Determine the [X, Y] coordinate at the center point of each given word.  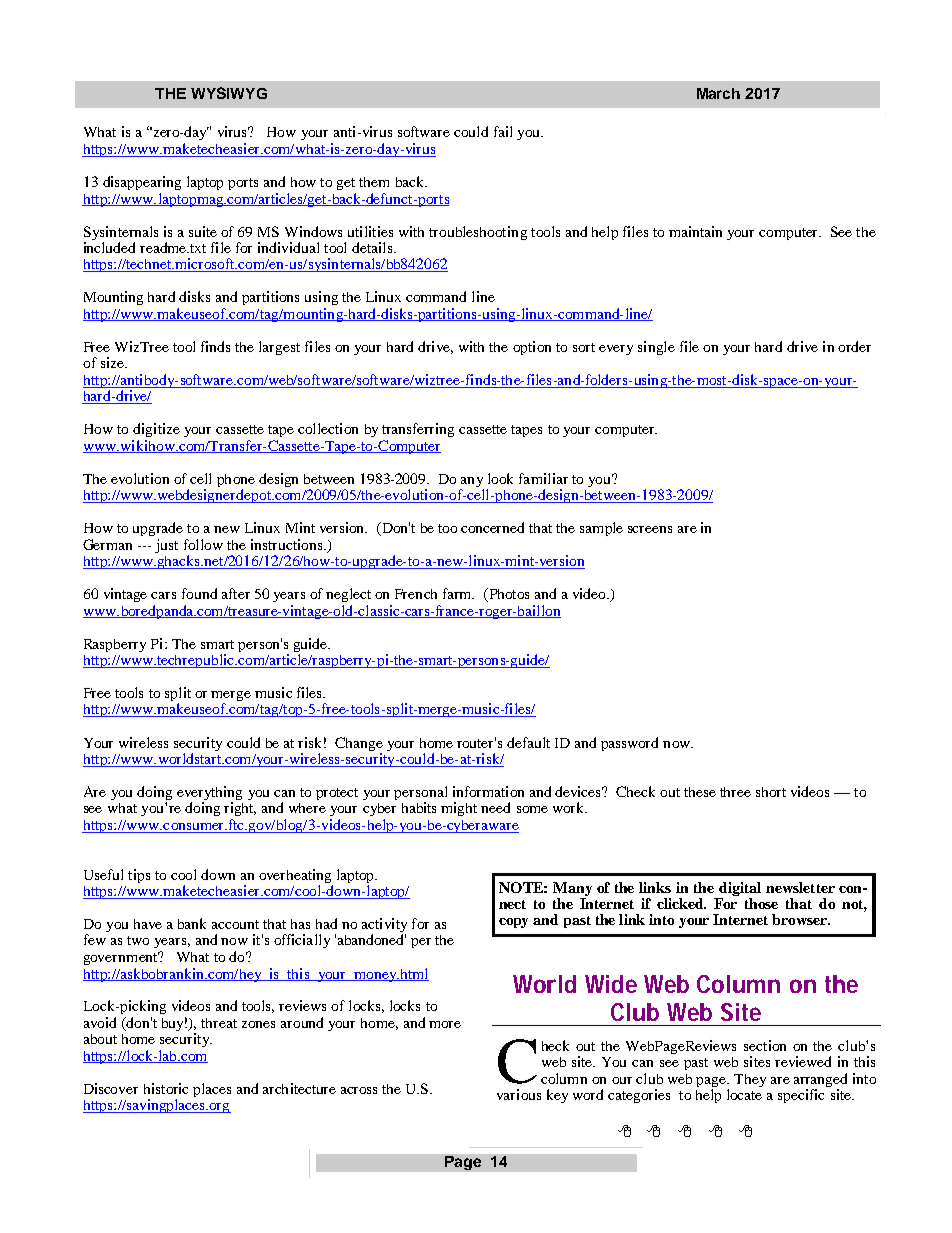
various [519, 1094]
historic [166, 1088]
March [718, 93]
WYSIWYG [229, 93]
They [750, 1080]
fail [503, 131]
